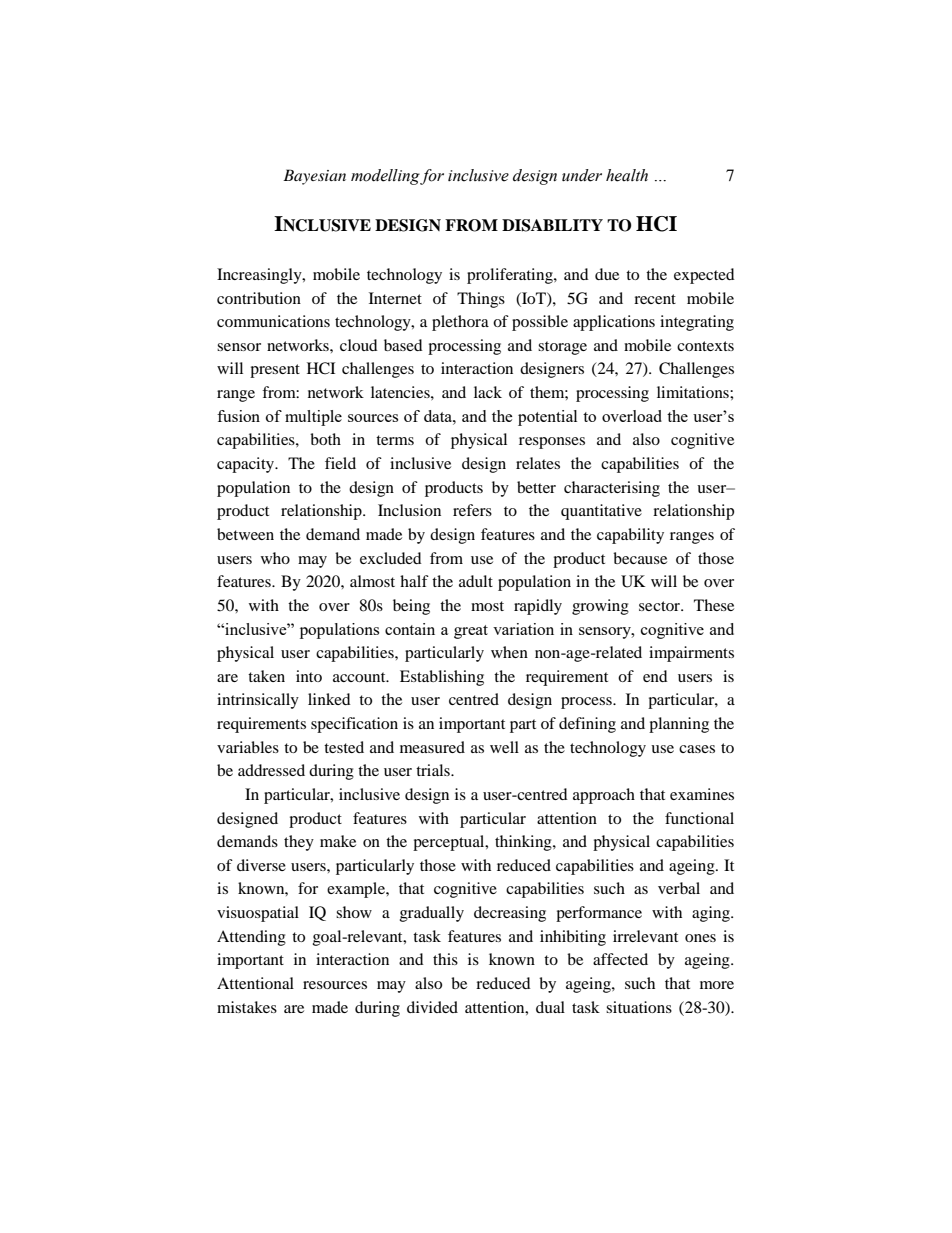 This image has width=952, height=1233. Describe the element at coordinates (314, 177) in the image. I see `Bayesian` at that location.
